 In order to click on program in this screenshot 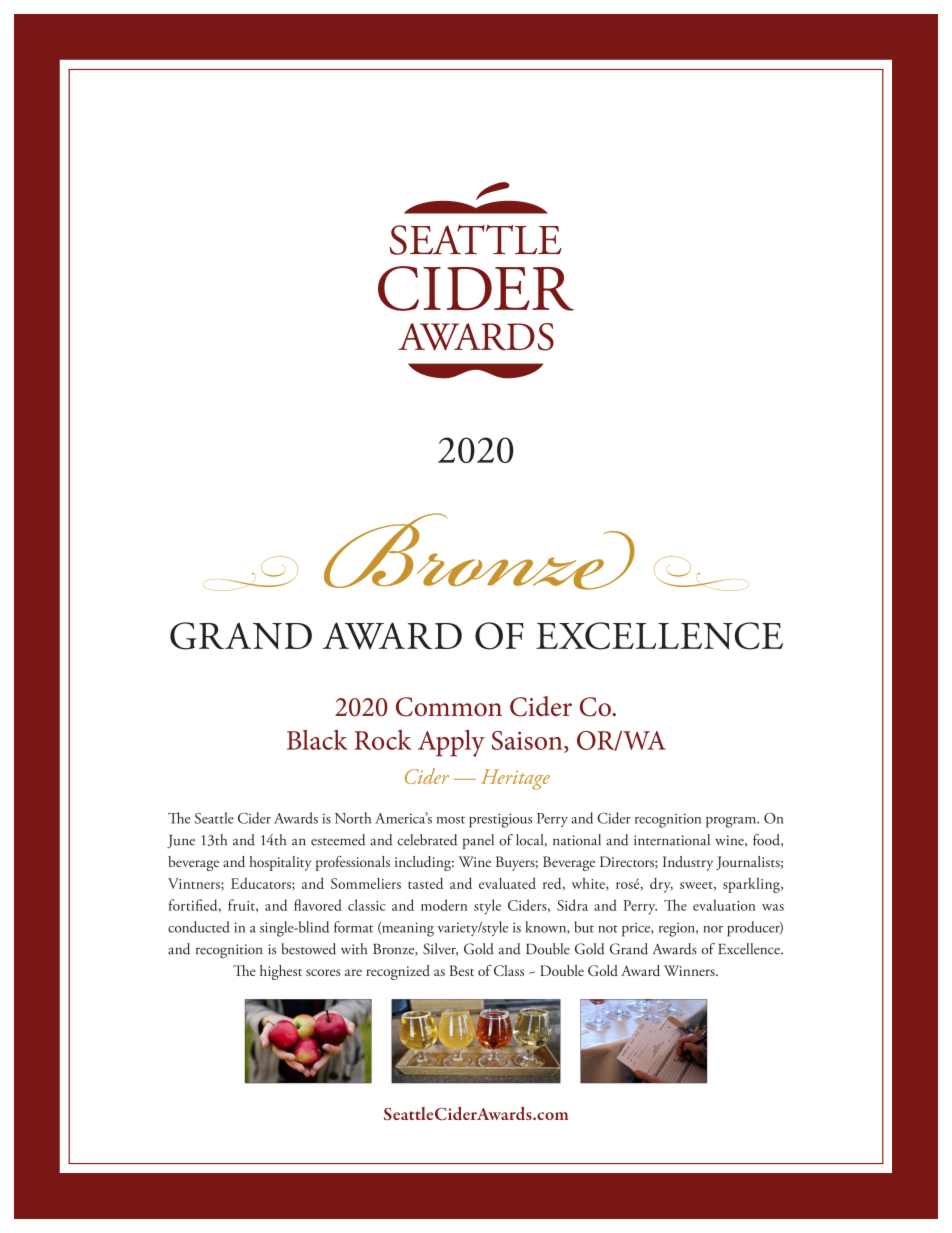, I will do `click(732, 822)`.
